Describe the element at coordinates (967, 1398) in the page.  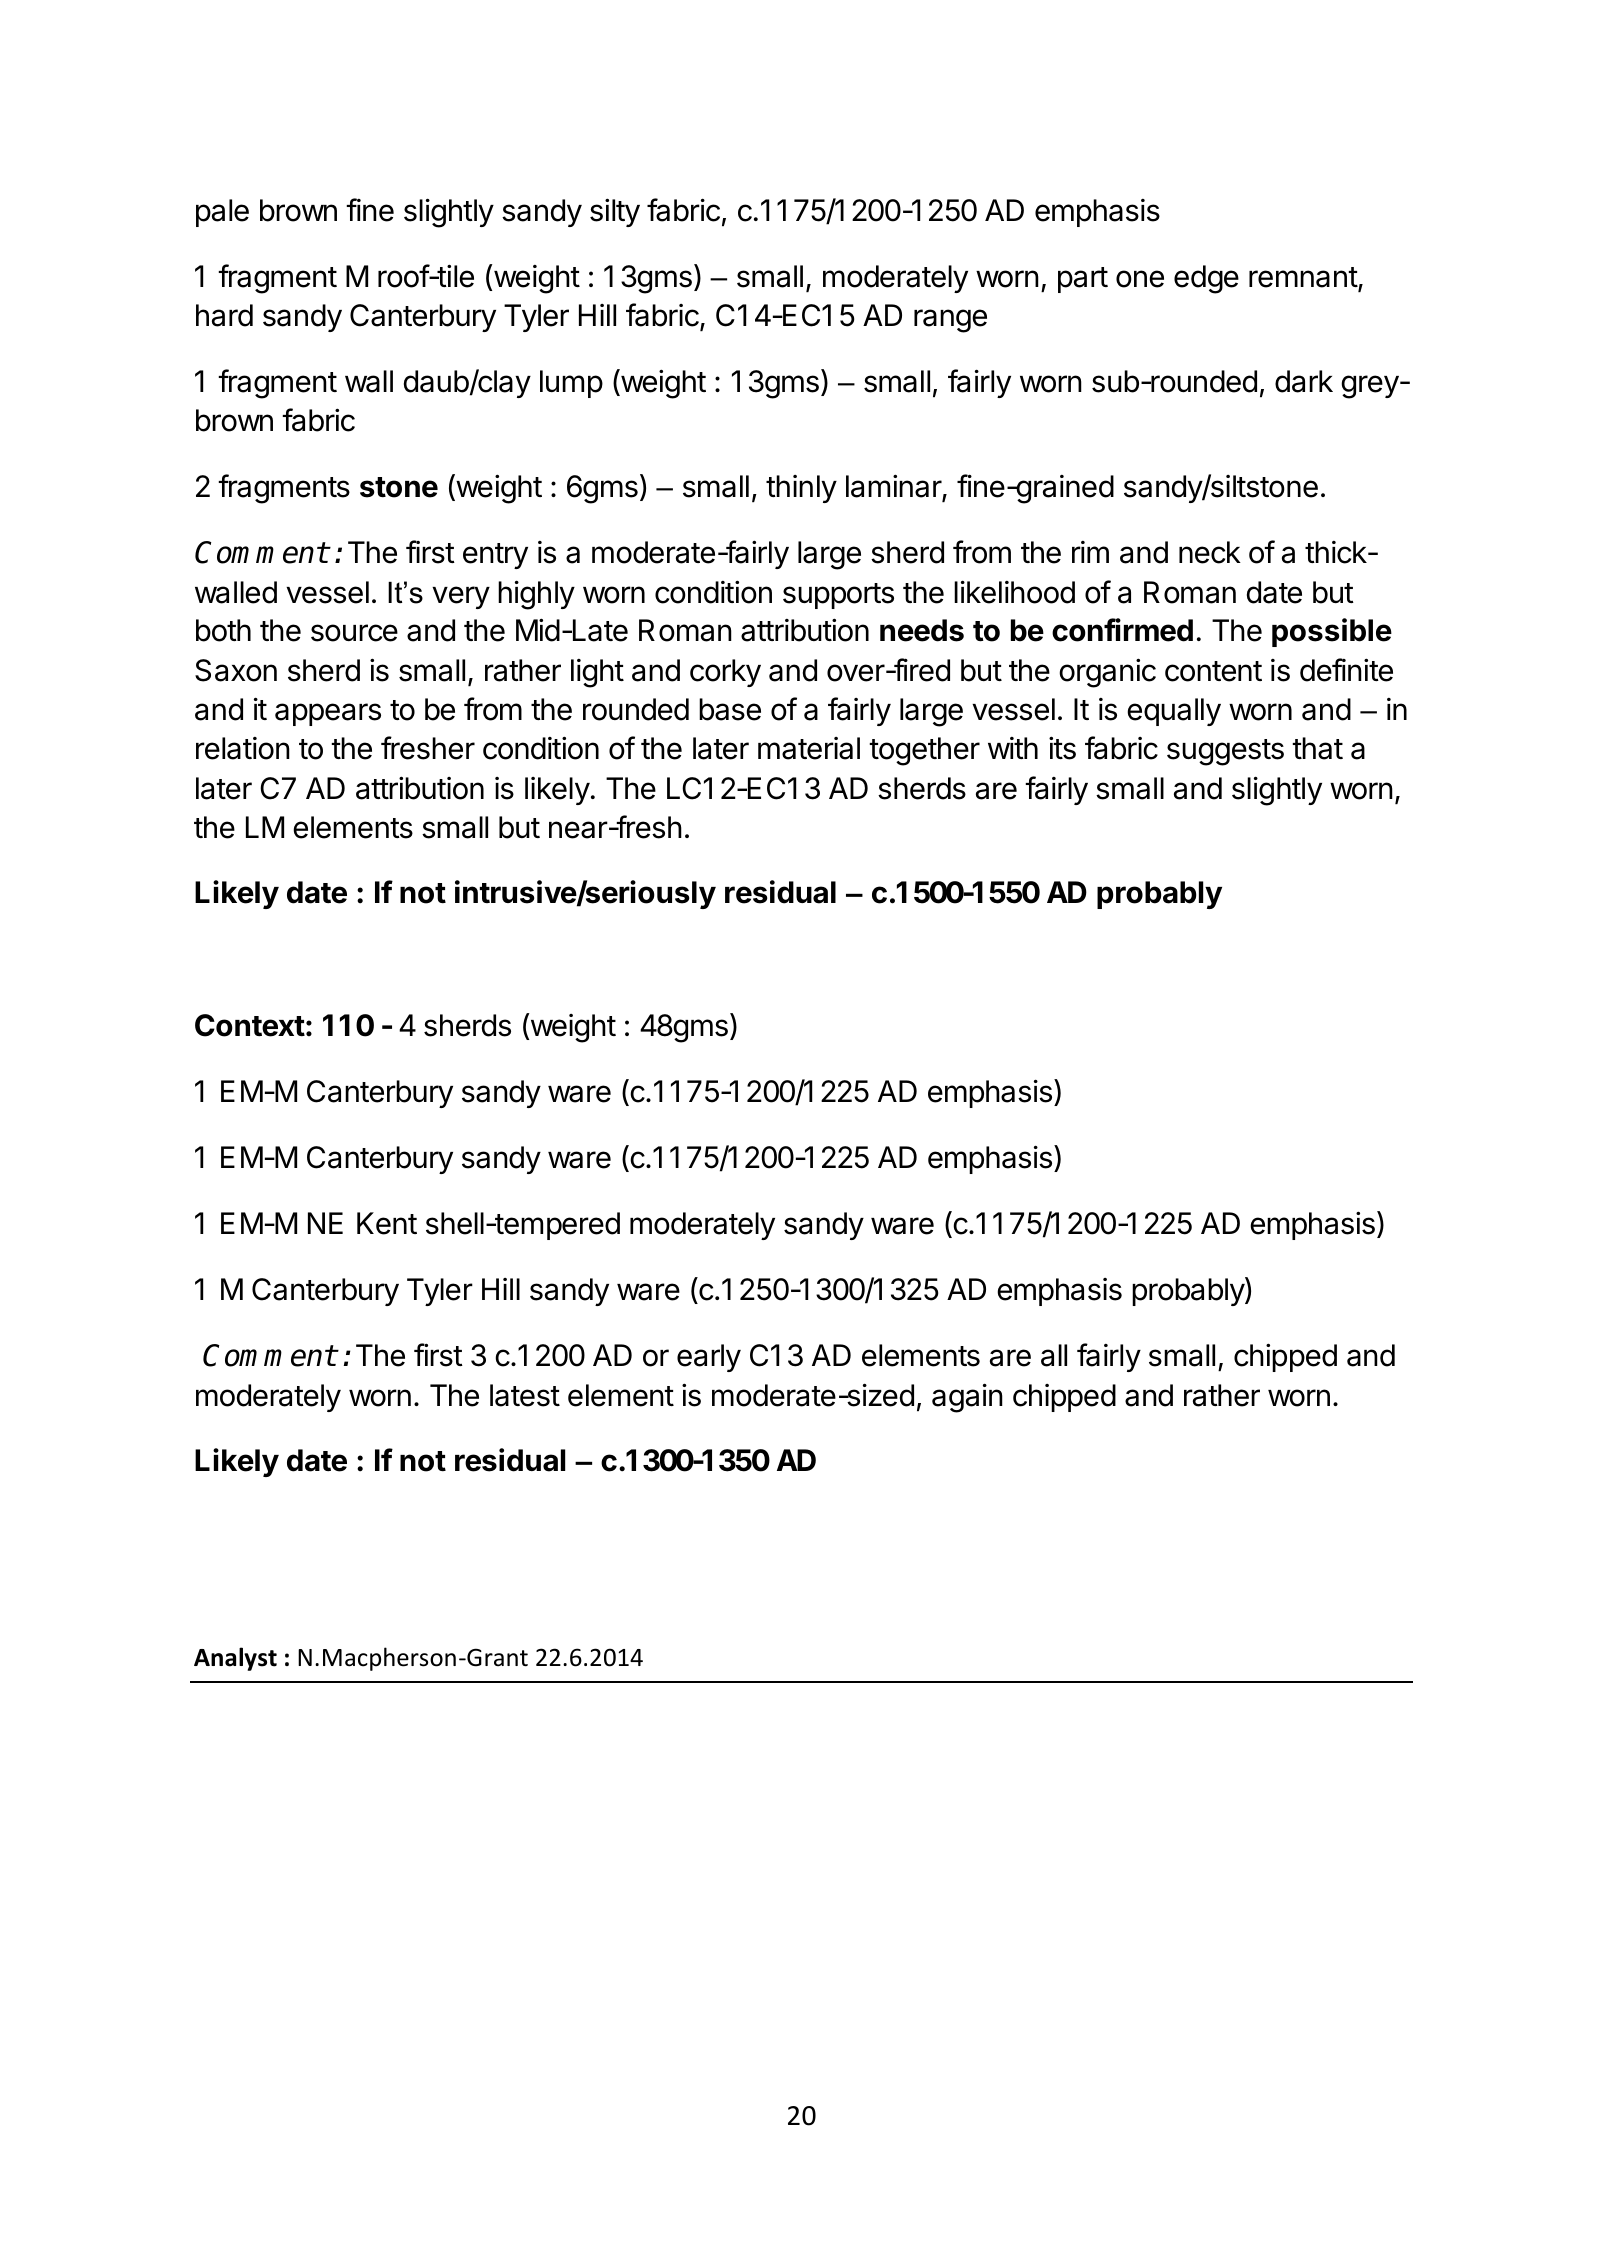
I see `again` at that location.
